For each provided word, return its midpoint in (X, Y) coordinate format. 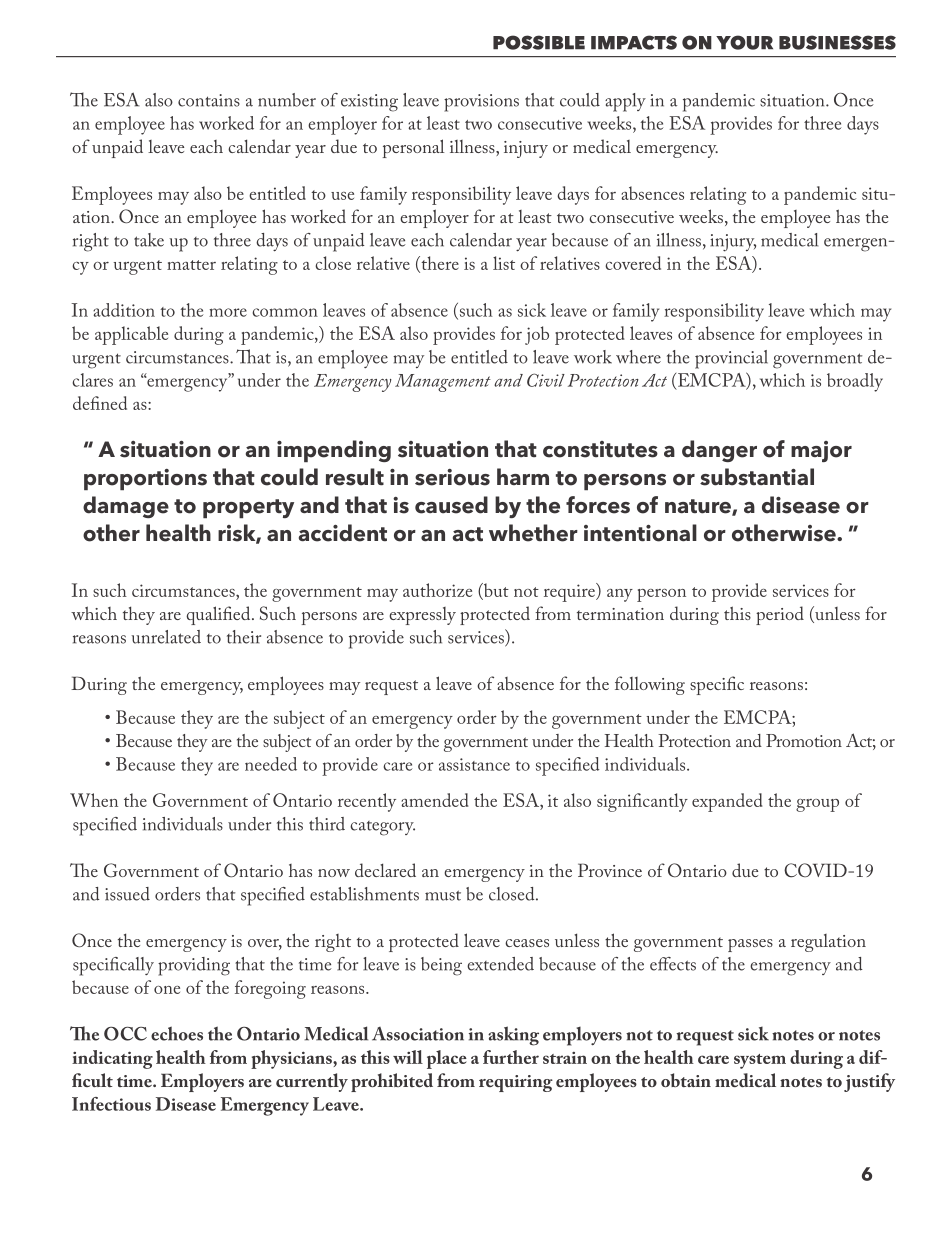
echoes (177, 1033)
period (780, 615)
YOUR (744, 42)
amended (435, 800)
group (817, 805)
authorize (437, 590)
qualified (219, 615)
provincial (731, 359)
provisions (481, 103)
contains (209, 100)
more (228, 312)
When (94, 800)
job (537, 335)
